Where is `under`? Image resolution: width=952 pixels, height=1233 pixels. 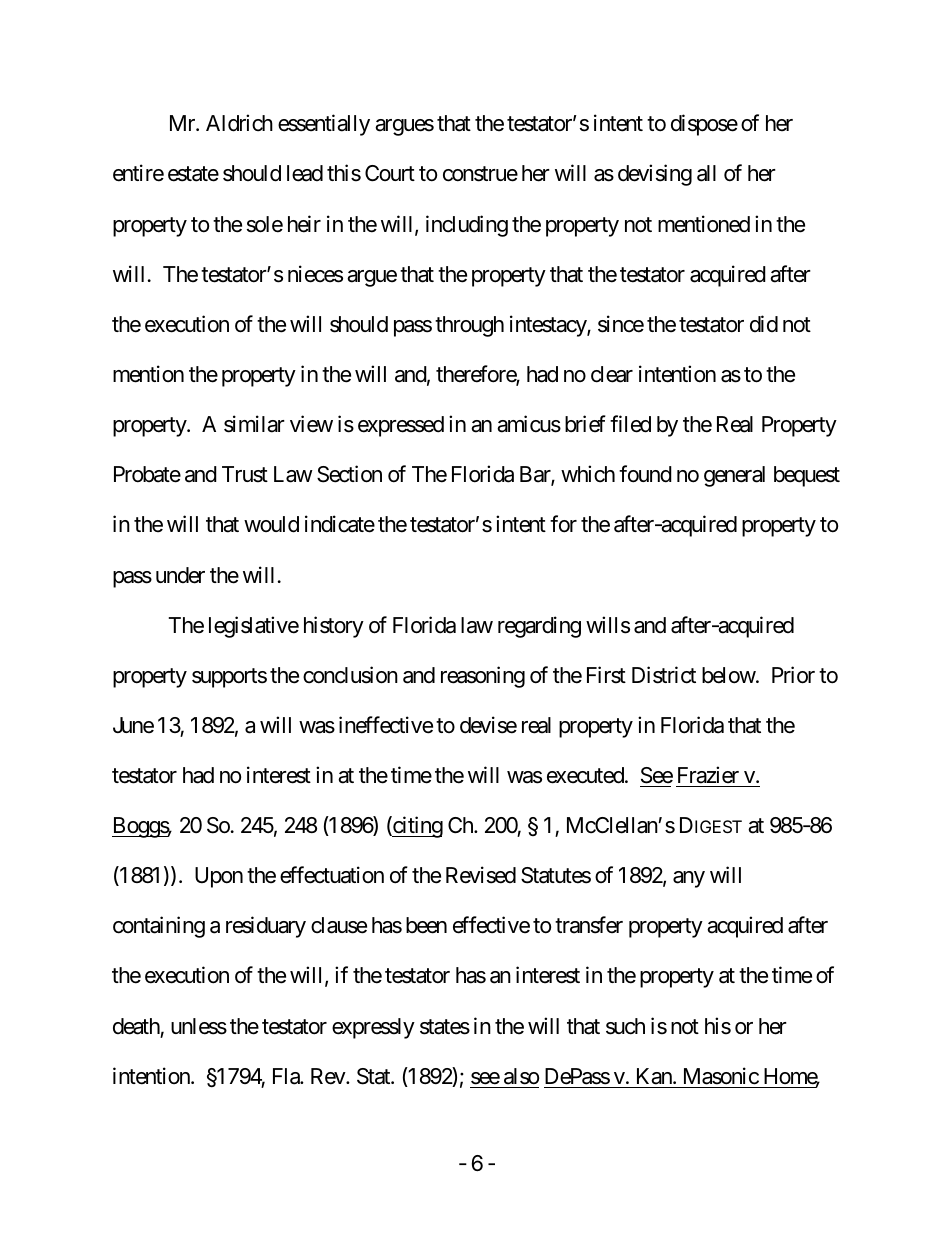
under is located at coordinates (180, 575).
